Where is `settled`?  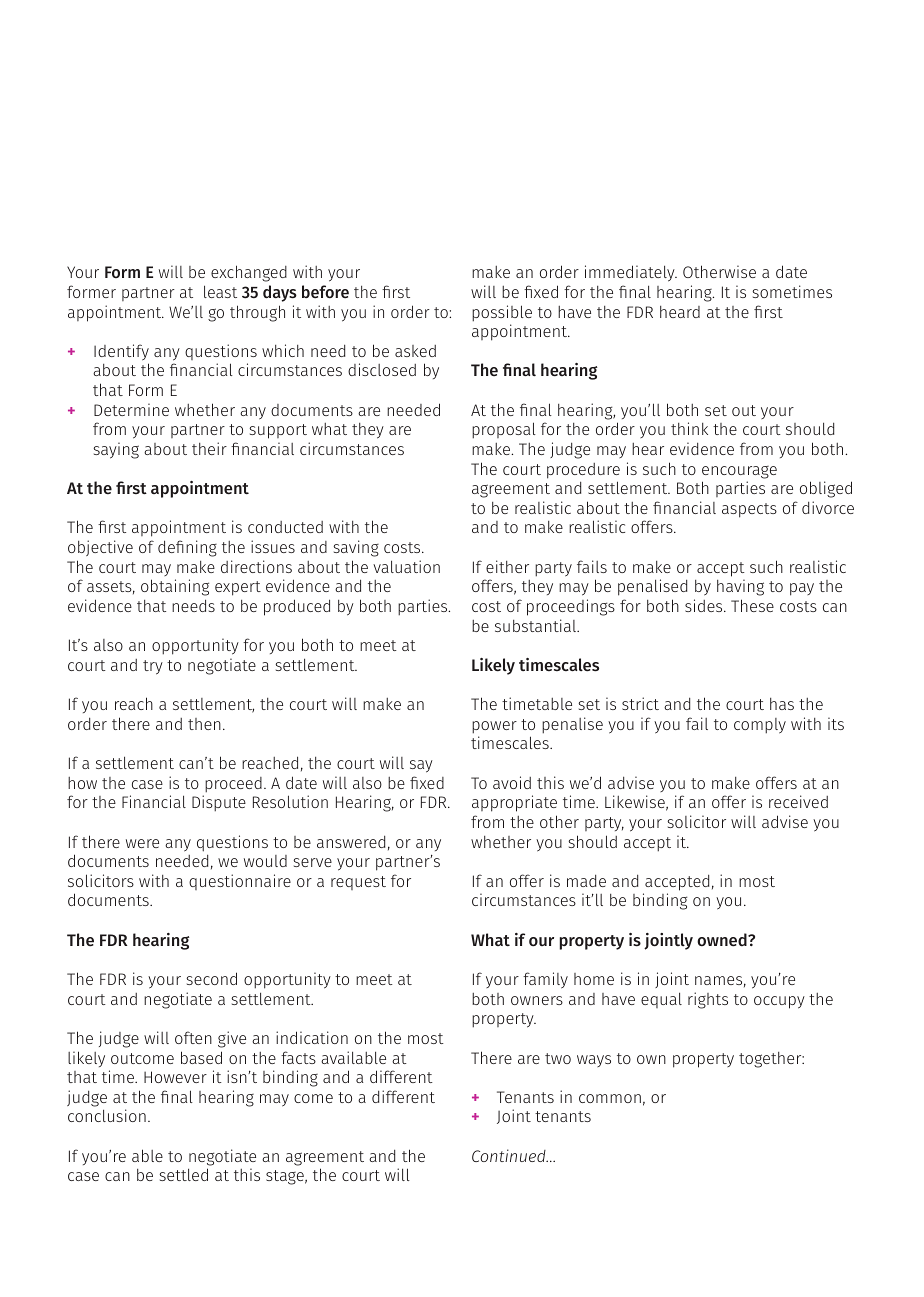 settled is located at coordinates (183, 1174).
